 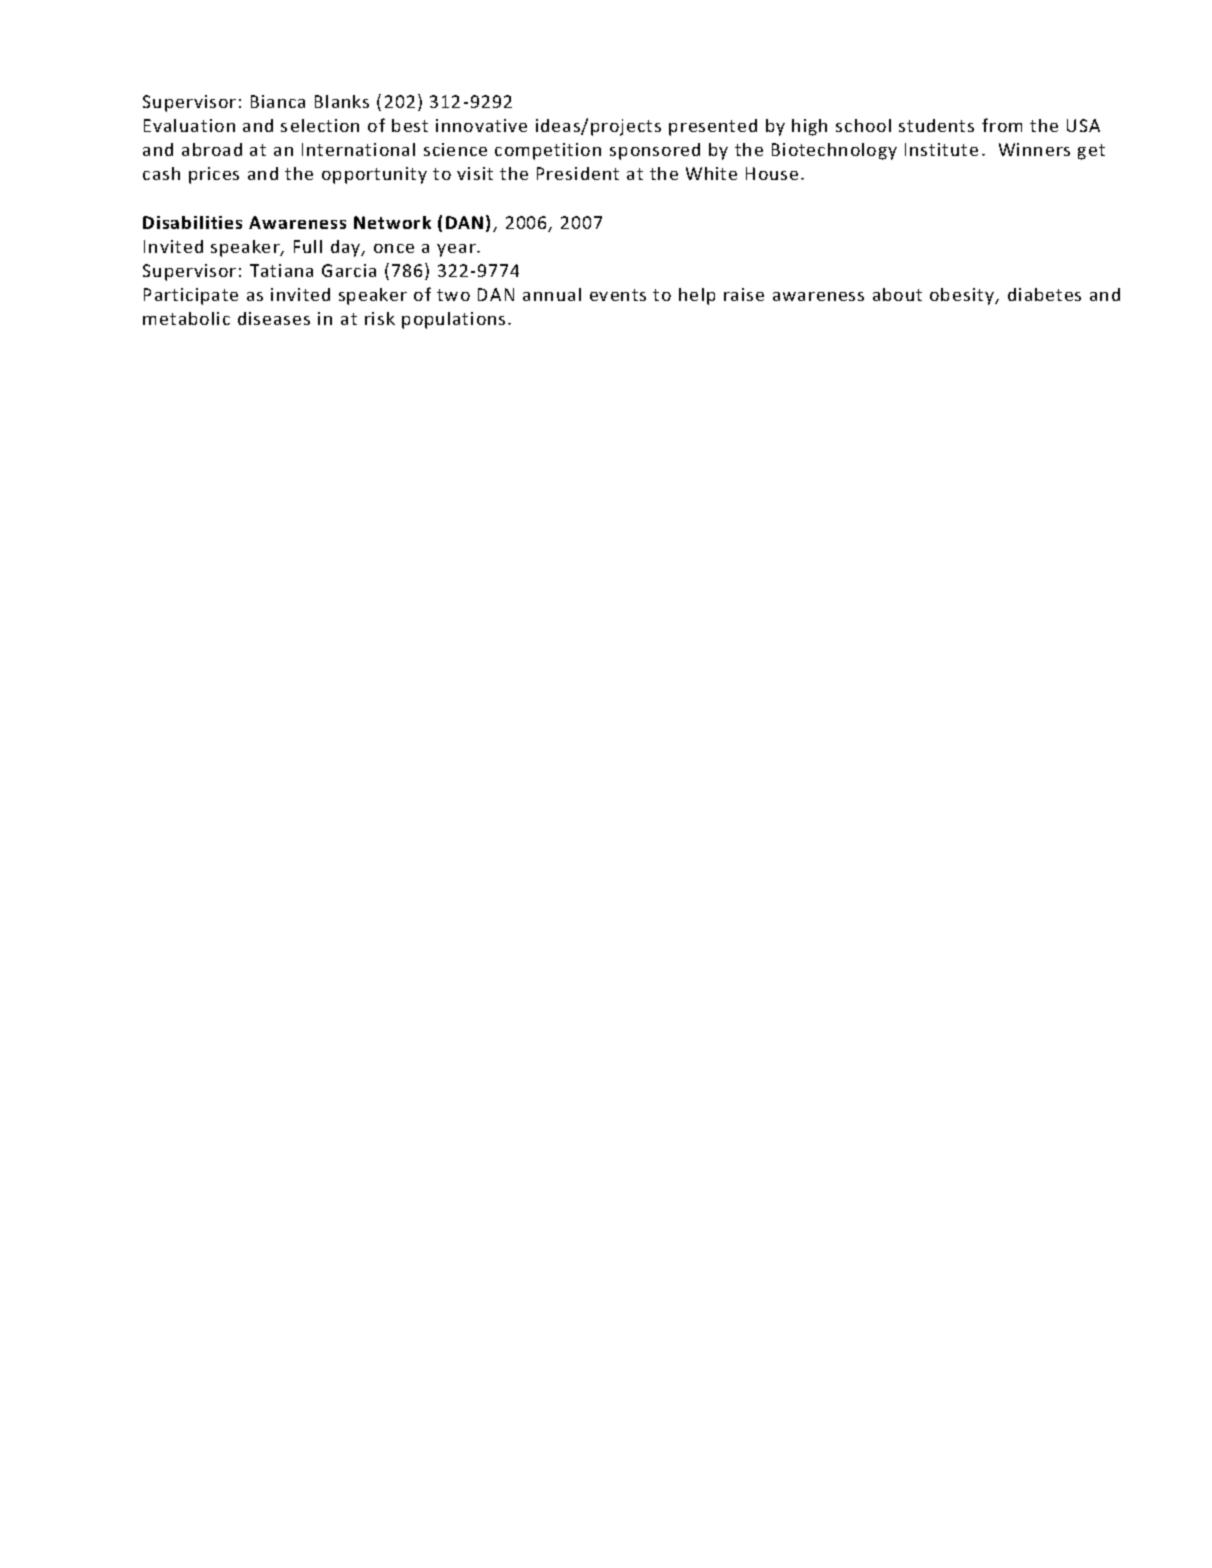 I want to click on House, so click(x=772, y=173).
